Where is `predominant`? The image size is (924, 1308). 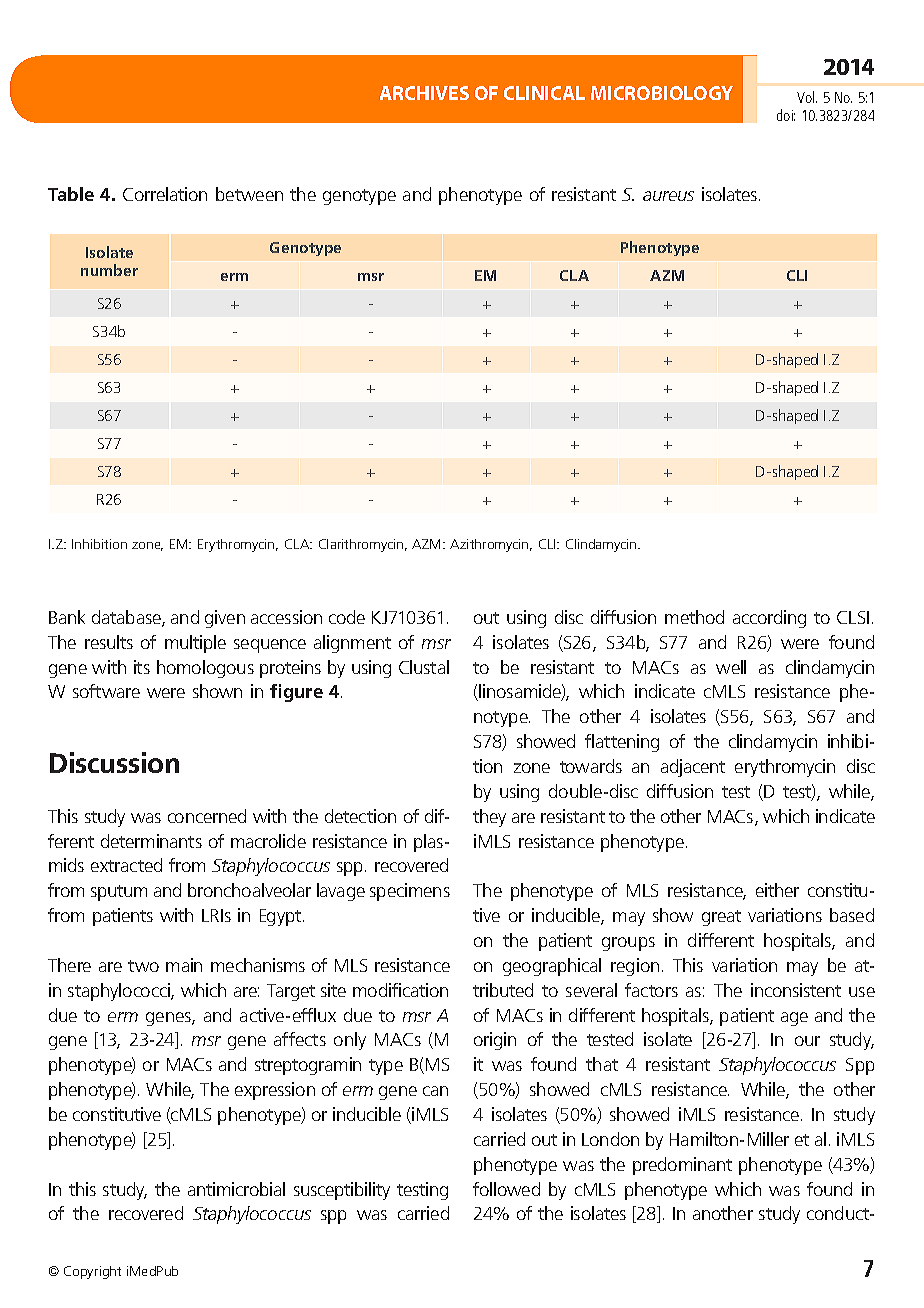
predominant is located at coordinates (682, 1166).
